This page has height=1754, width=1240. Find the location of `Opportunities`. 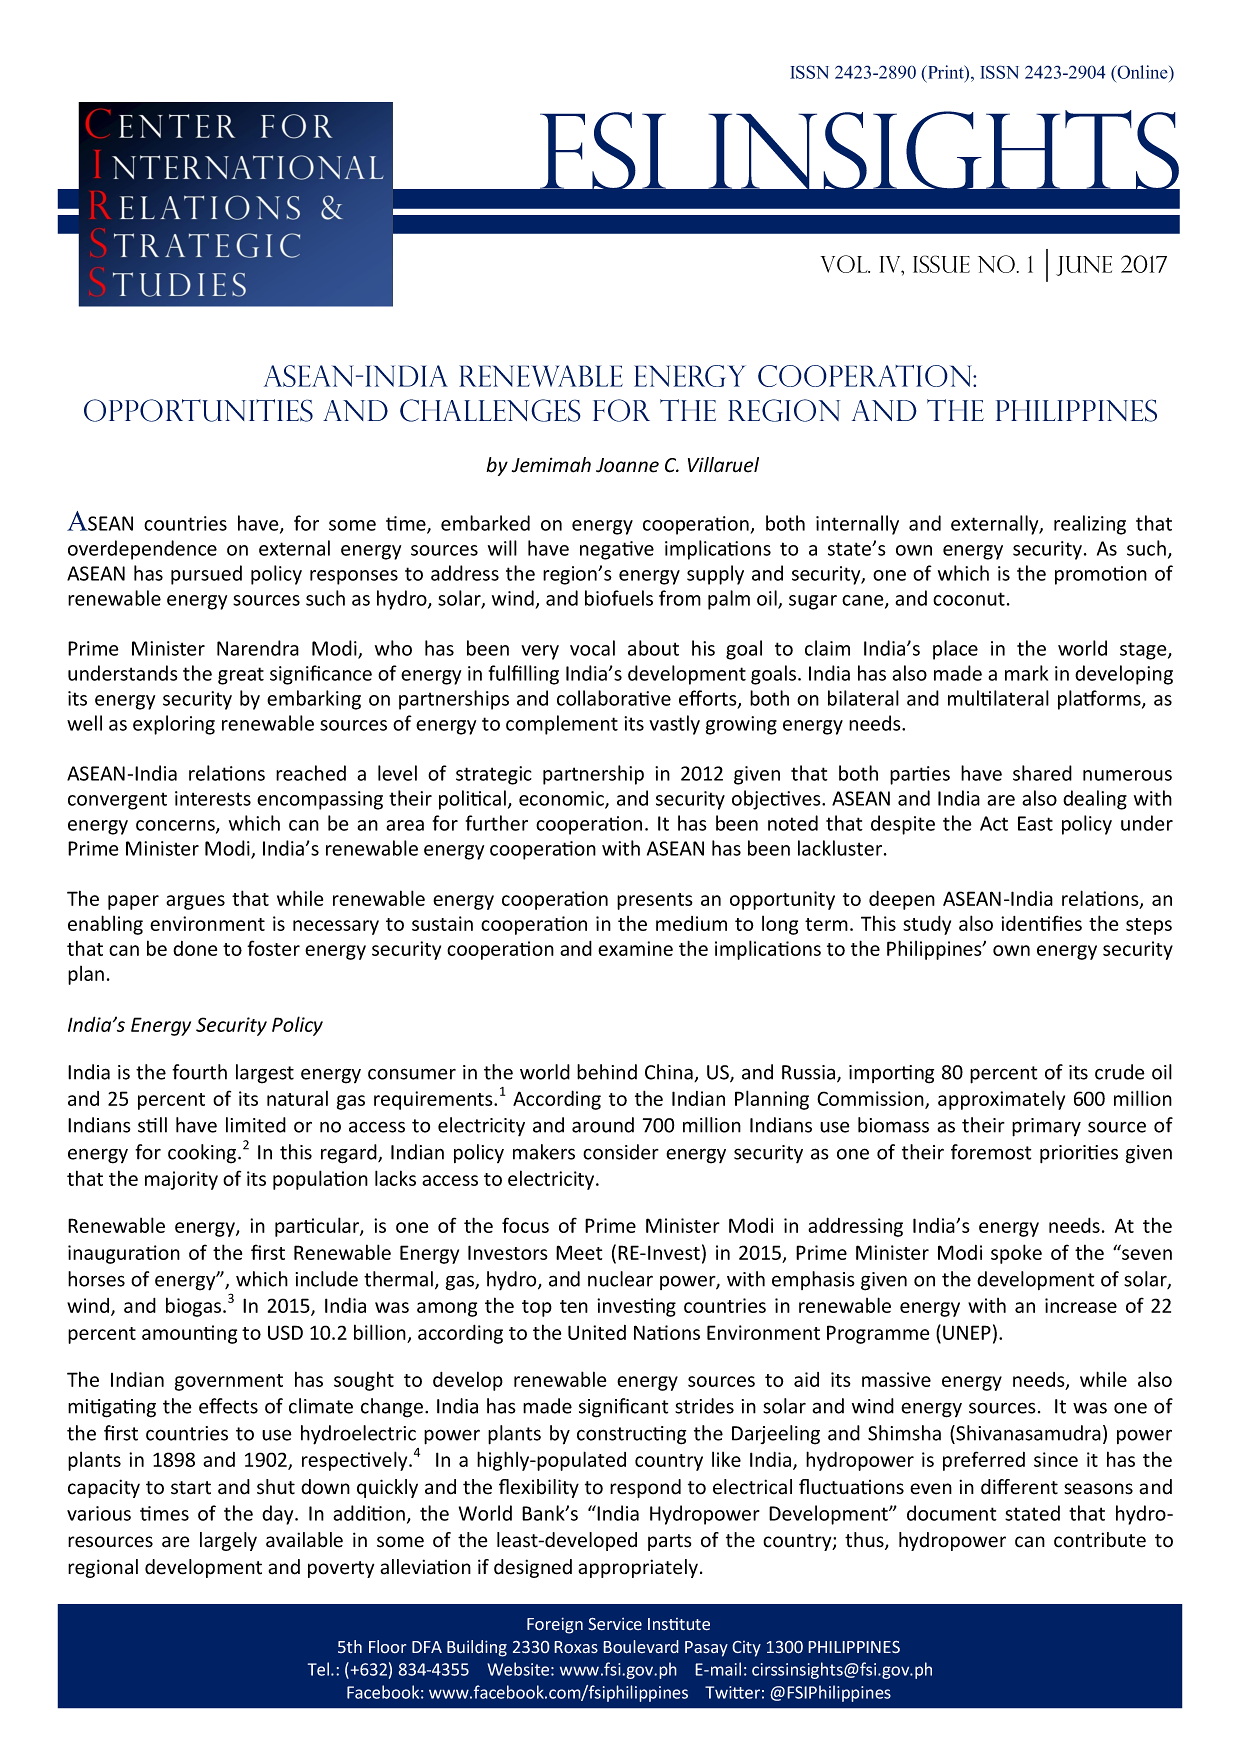

Opportunities is located at coordinates (198, 410).
